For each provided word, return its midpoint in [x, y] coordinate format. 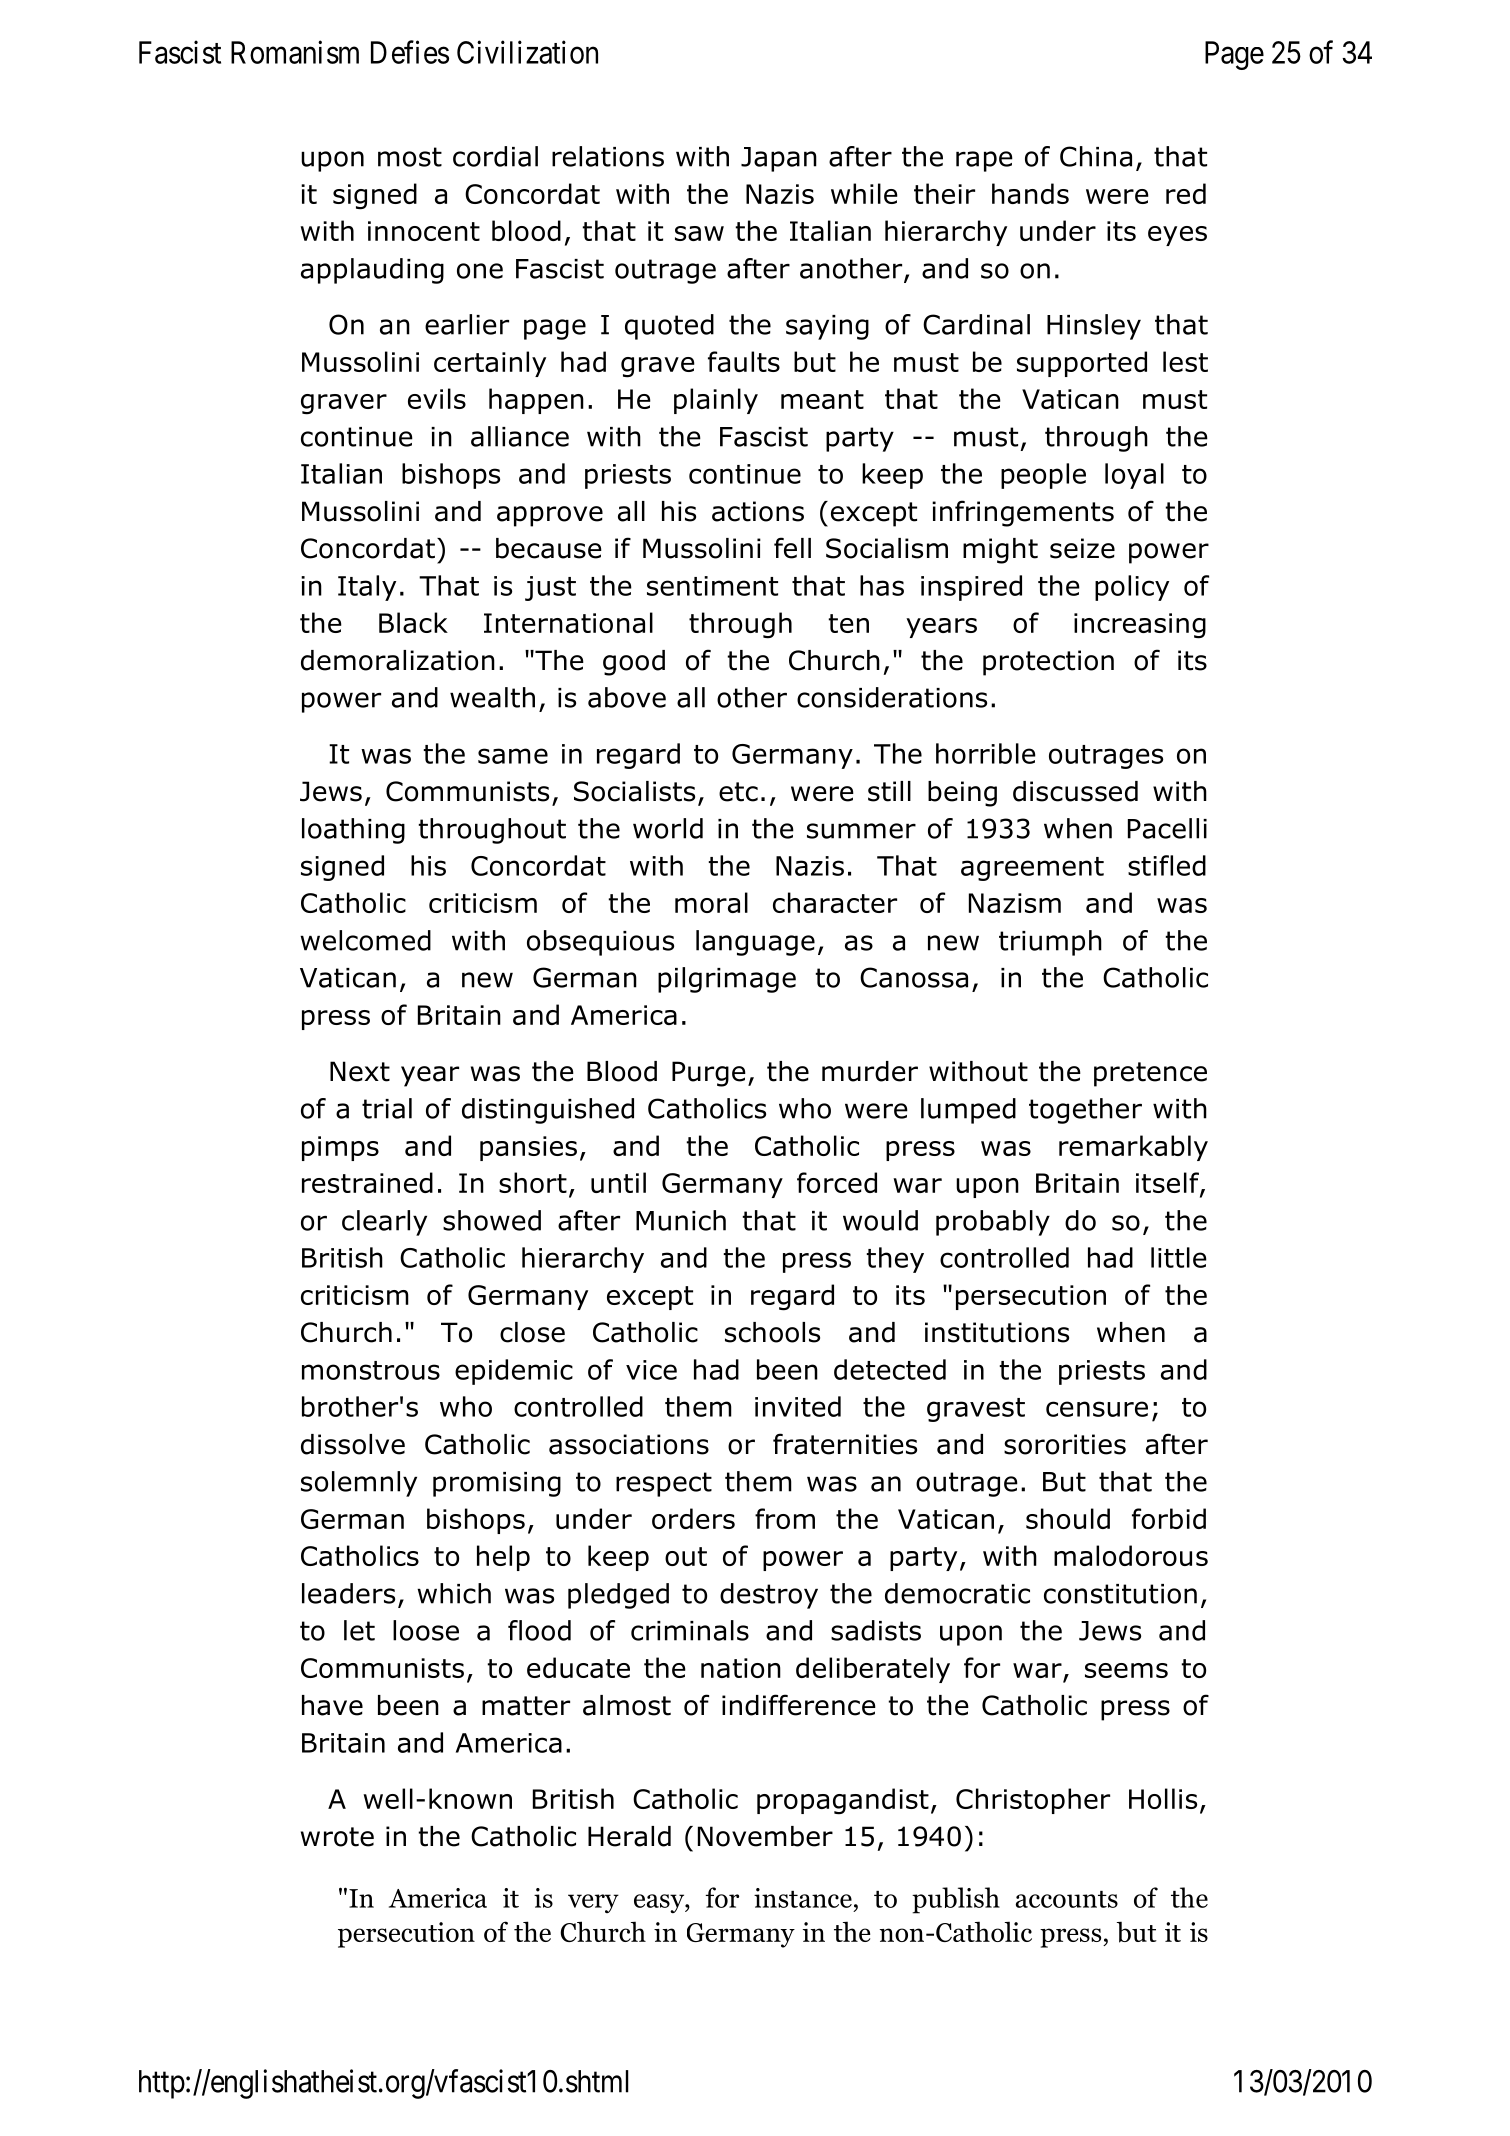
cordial [495, 156]
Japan [779, 159]
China [1096, 156]
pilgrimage [727, 980]
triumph [1050, 943]
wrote [337, 1837]
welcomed [365, 940]
